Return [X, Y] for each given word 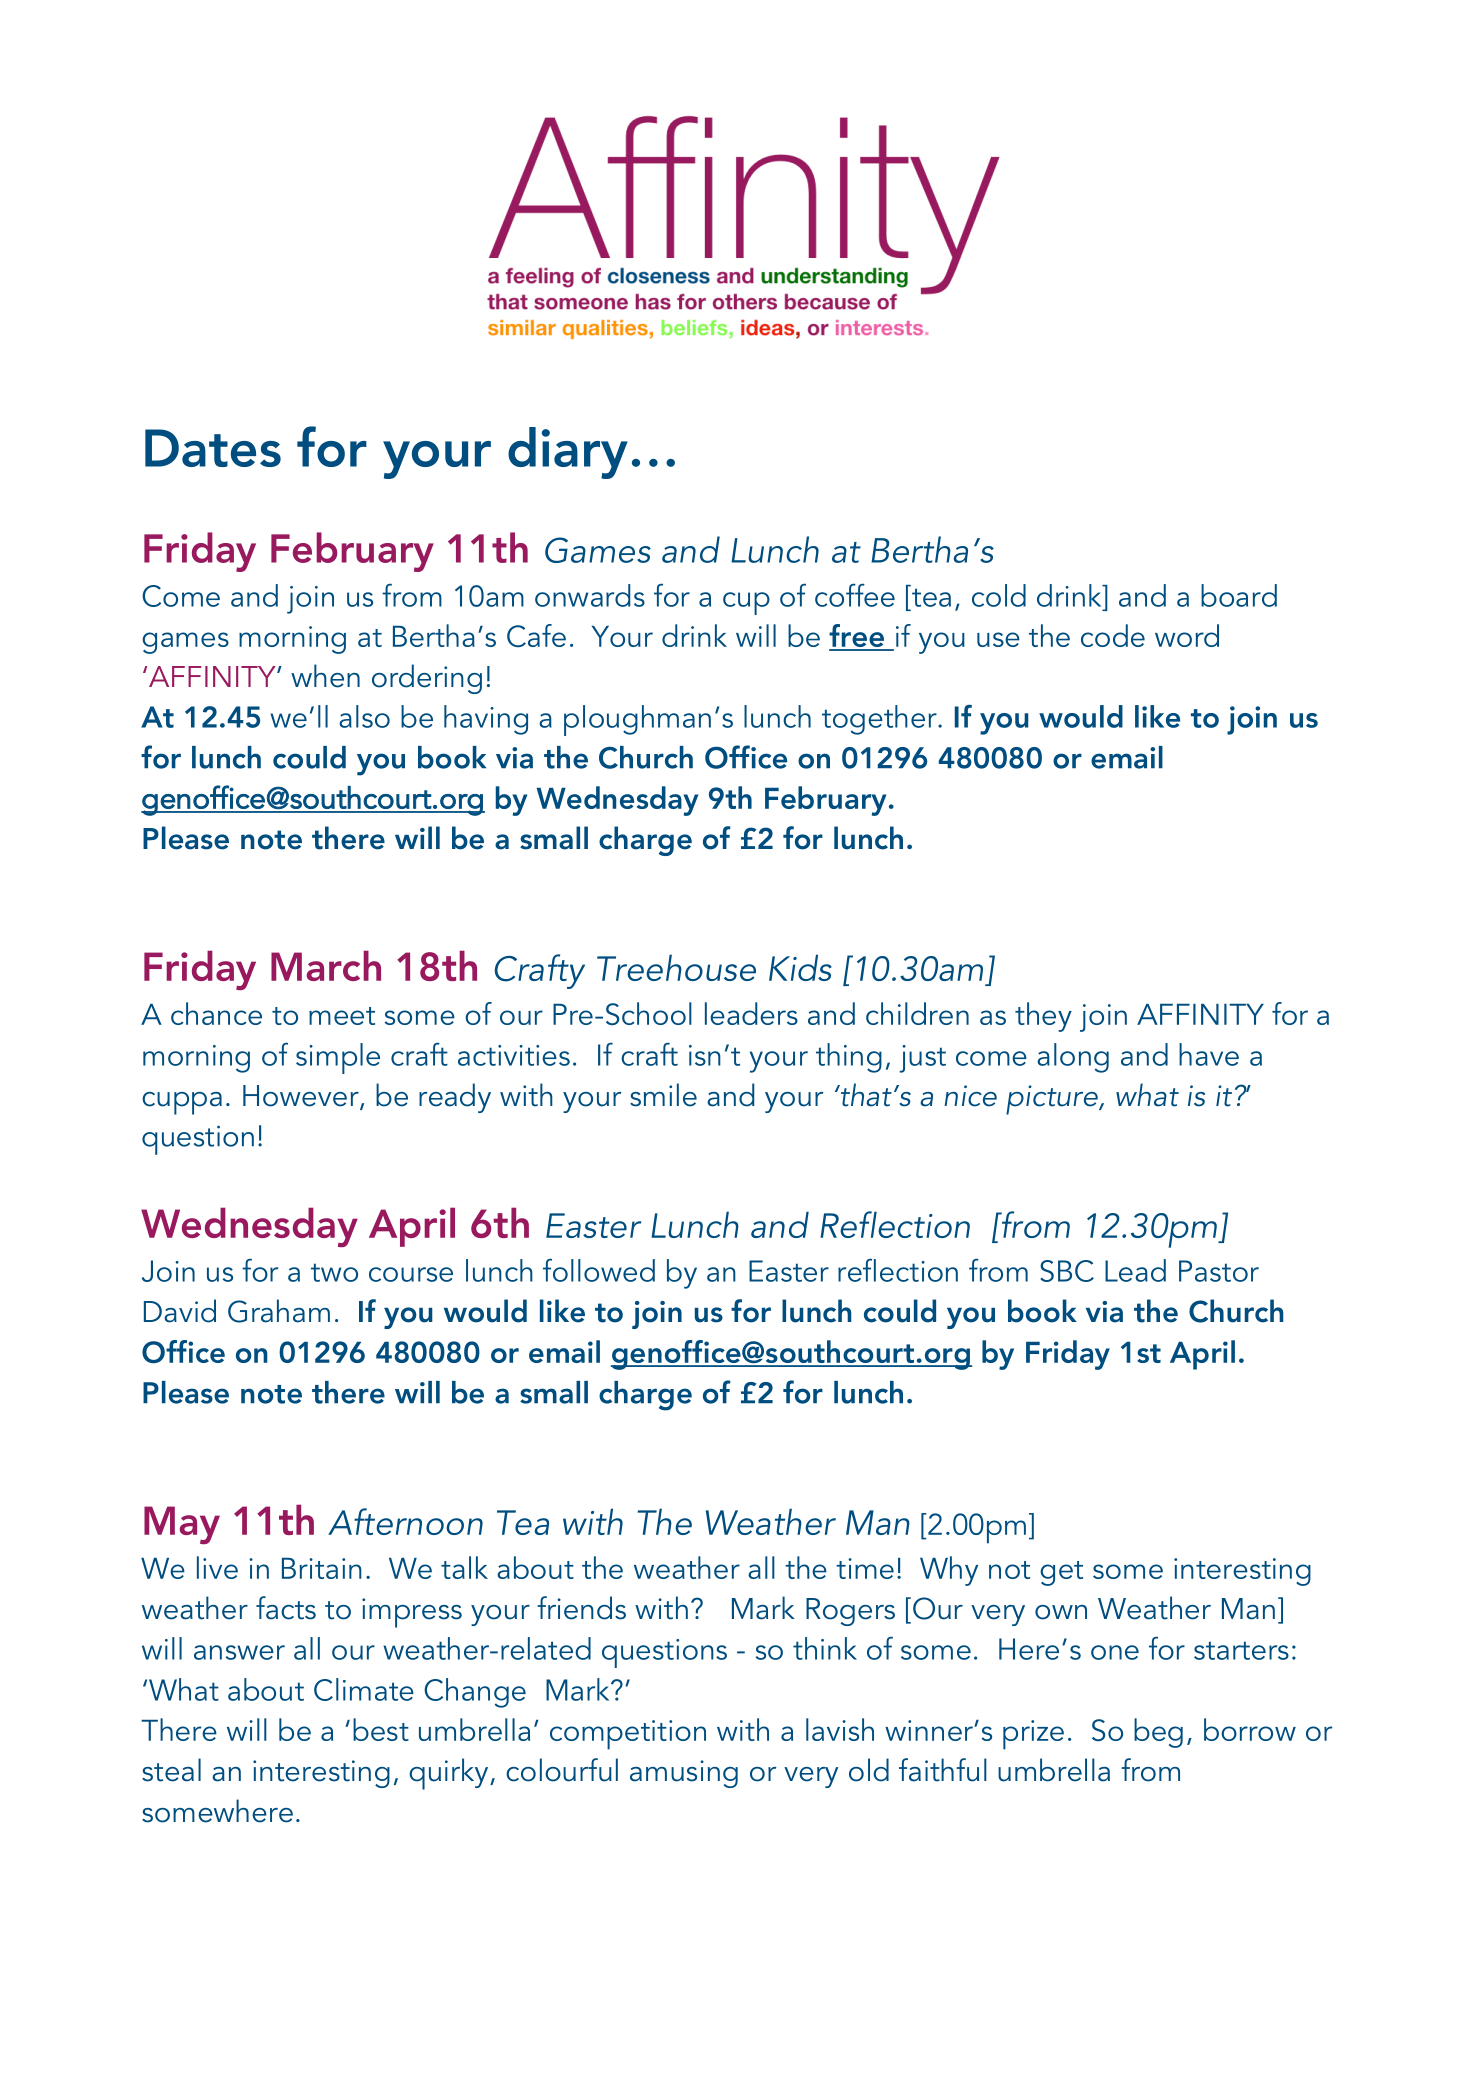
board [1239, 595]
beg [1158, 1733]
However [302, 1097]
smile [663, 1095]
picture [1053, 1100]
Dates [213, 448]
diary [568, 453]
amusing [684, 1774]
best [381, 1729]
